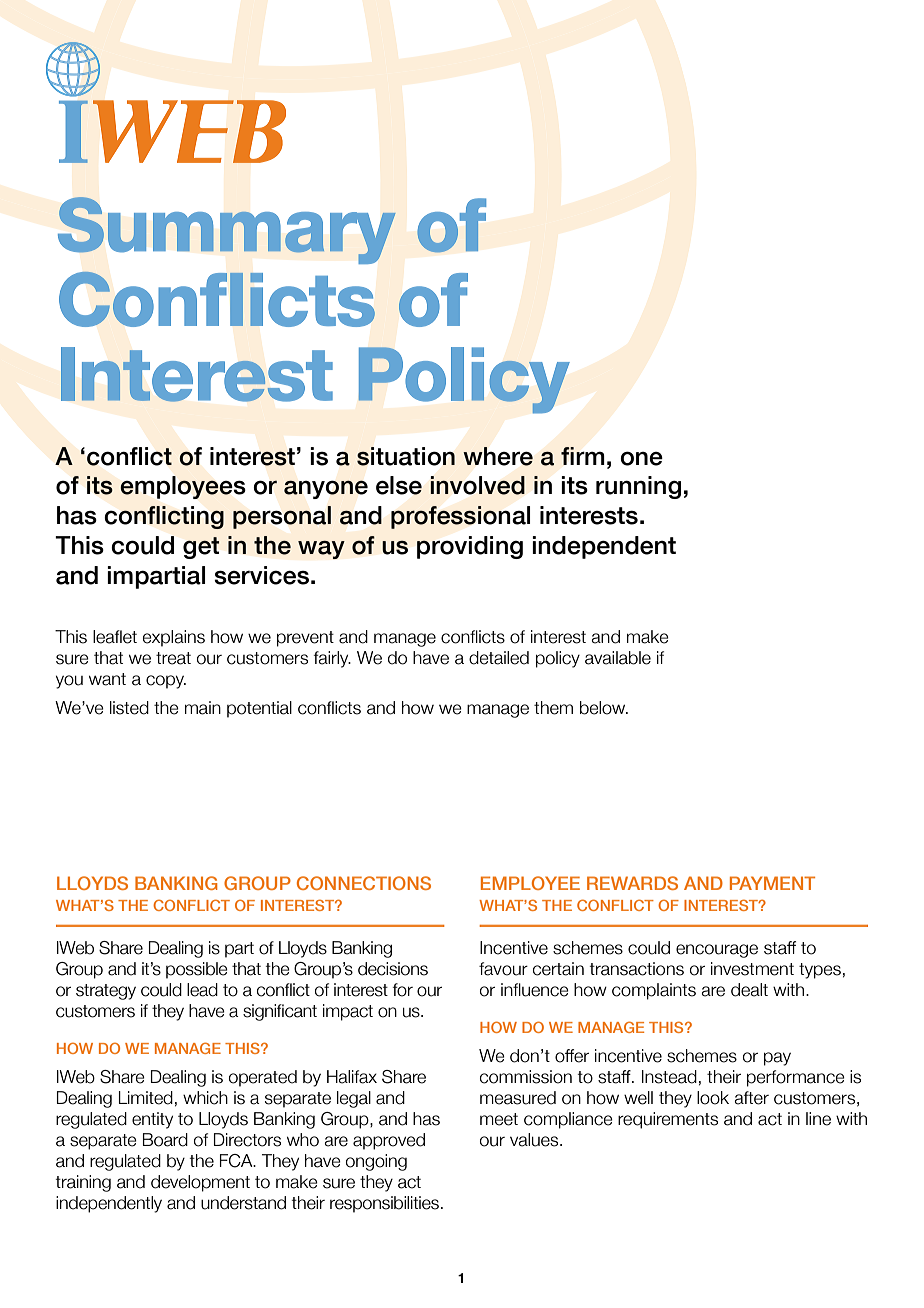  Describe the element at coordinates (129, 708) in the screenshot. I see `listed` at that location.
